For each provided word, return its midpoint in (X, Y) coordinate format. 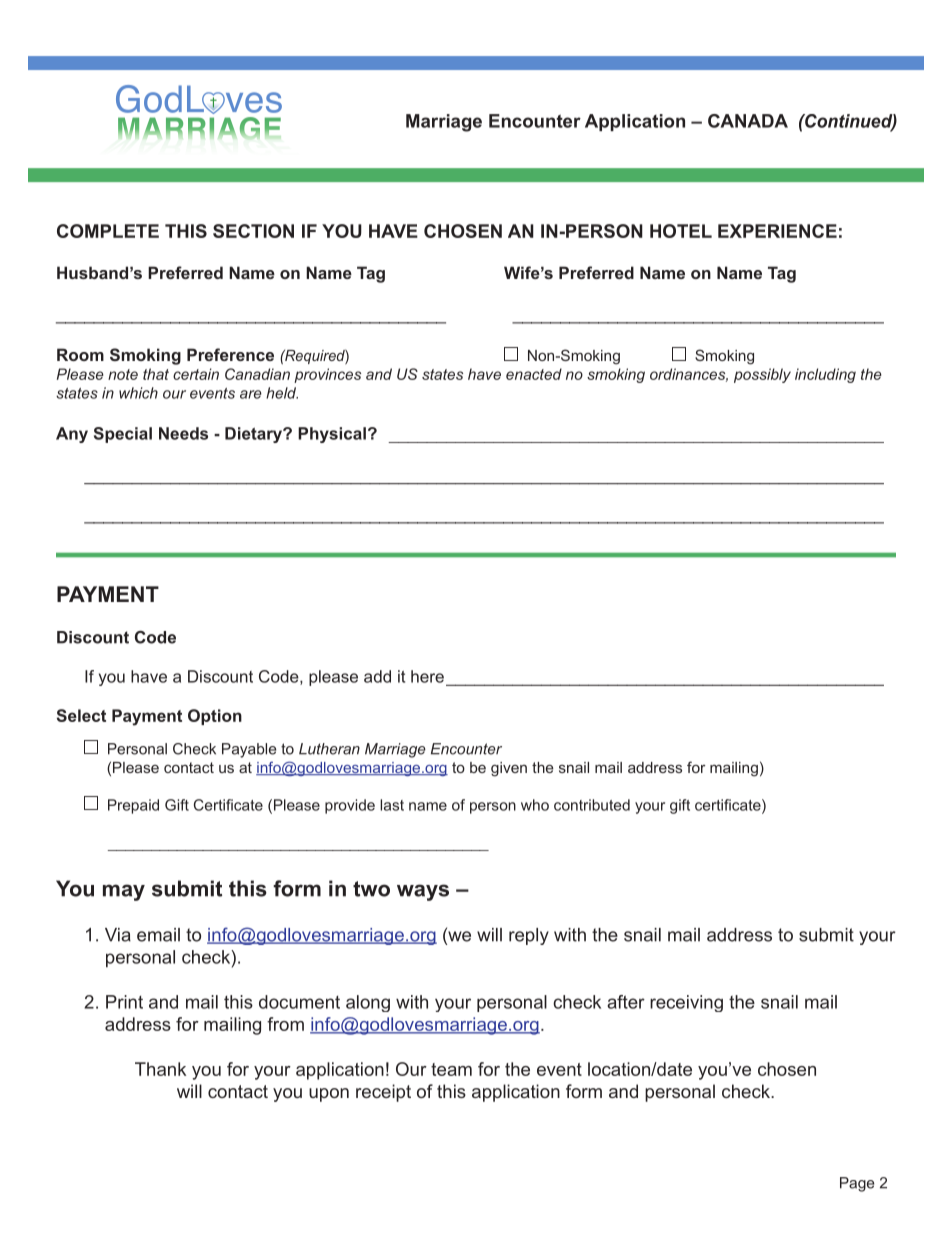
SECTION (253, 231)
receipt (383, 1093)
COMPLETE (108, 231)
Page (857, 1184)
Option (215, 717)
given (509, 769)
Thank (160, 1069)
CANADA (748, 121)
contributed (592, 805)
